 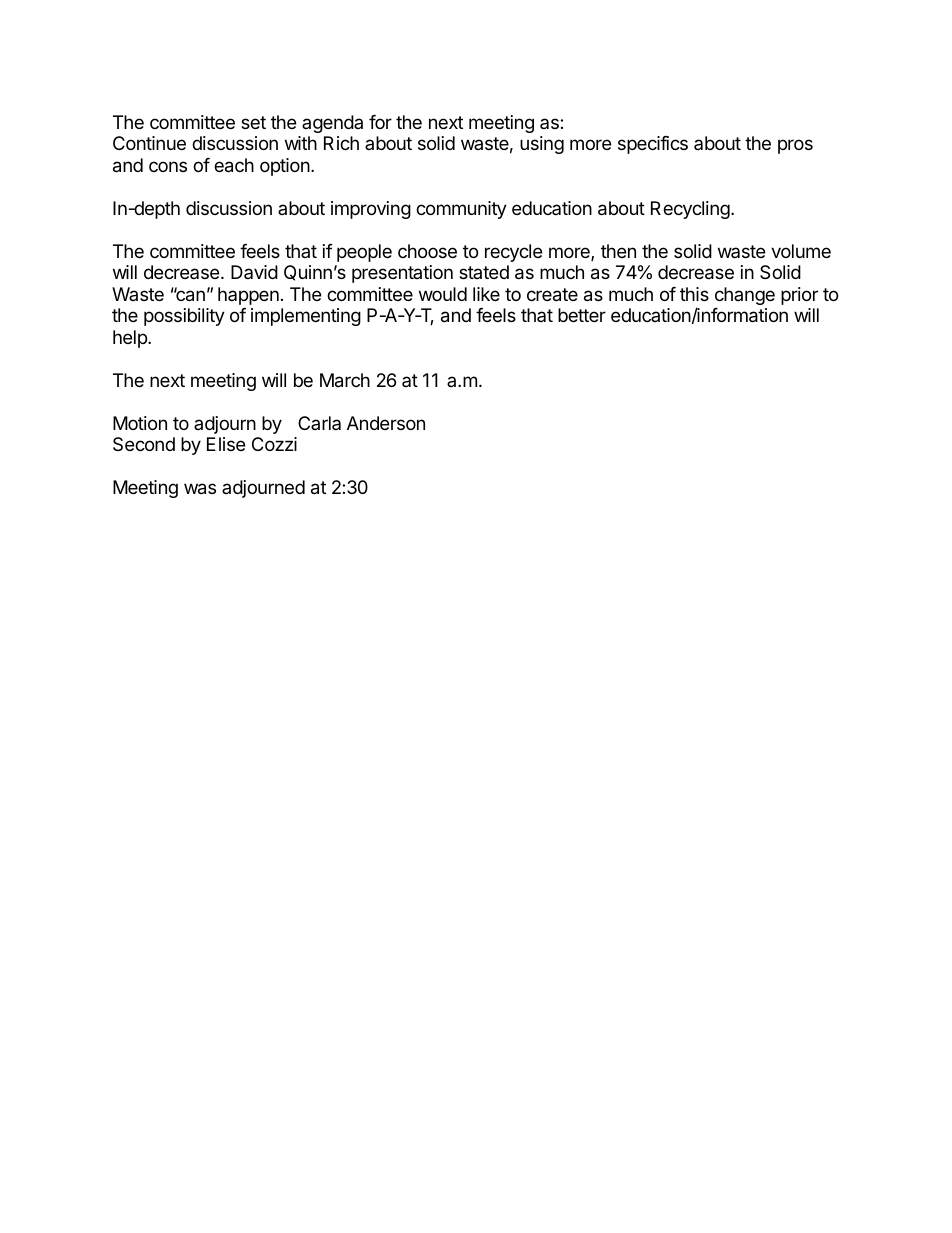 I want to click on using, so click(x=542, y=145).
